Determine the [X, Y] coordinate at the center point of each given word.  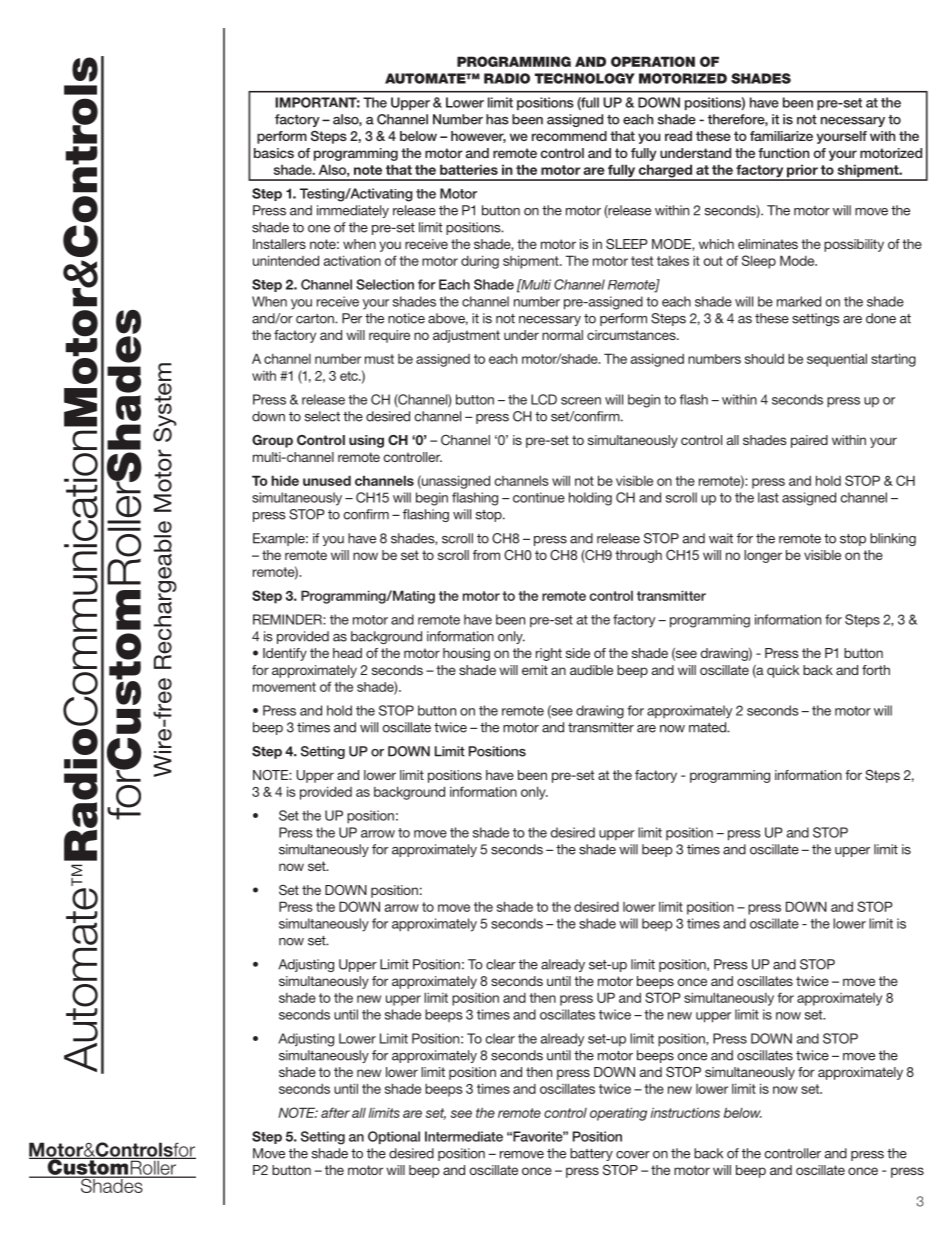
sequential [837, 360]
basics [274, 153]
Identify [285, 654]
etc [350, 376]
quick [783, 671]
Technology [585, 78]
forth [876, 670]
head [347, 653]
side [578, 653]
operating [618, 1114]
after [335, 1112]
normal [562, 335]
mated [708, 727]
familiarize [781, 136]
